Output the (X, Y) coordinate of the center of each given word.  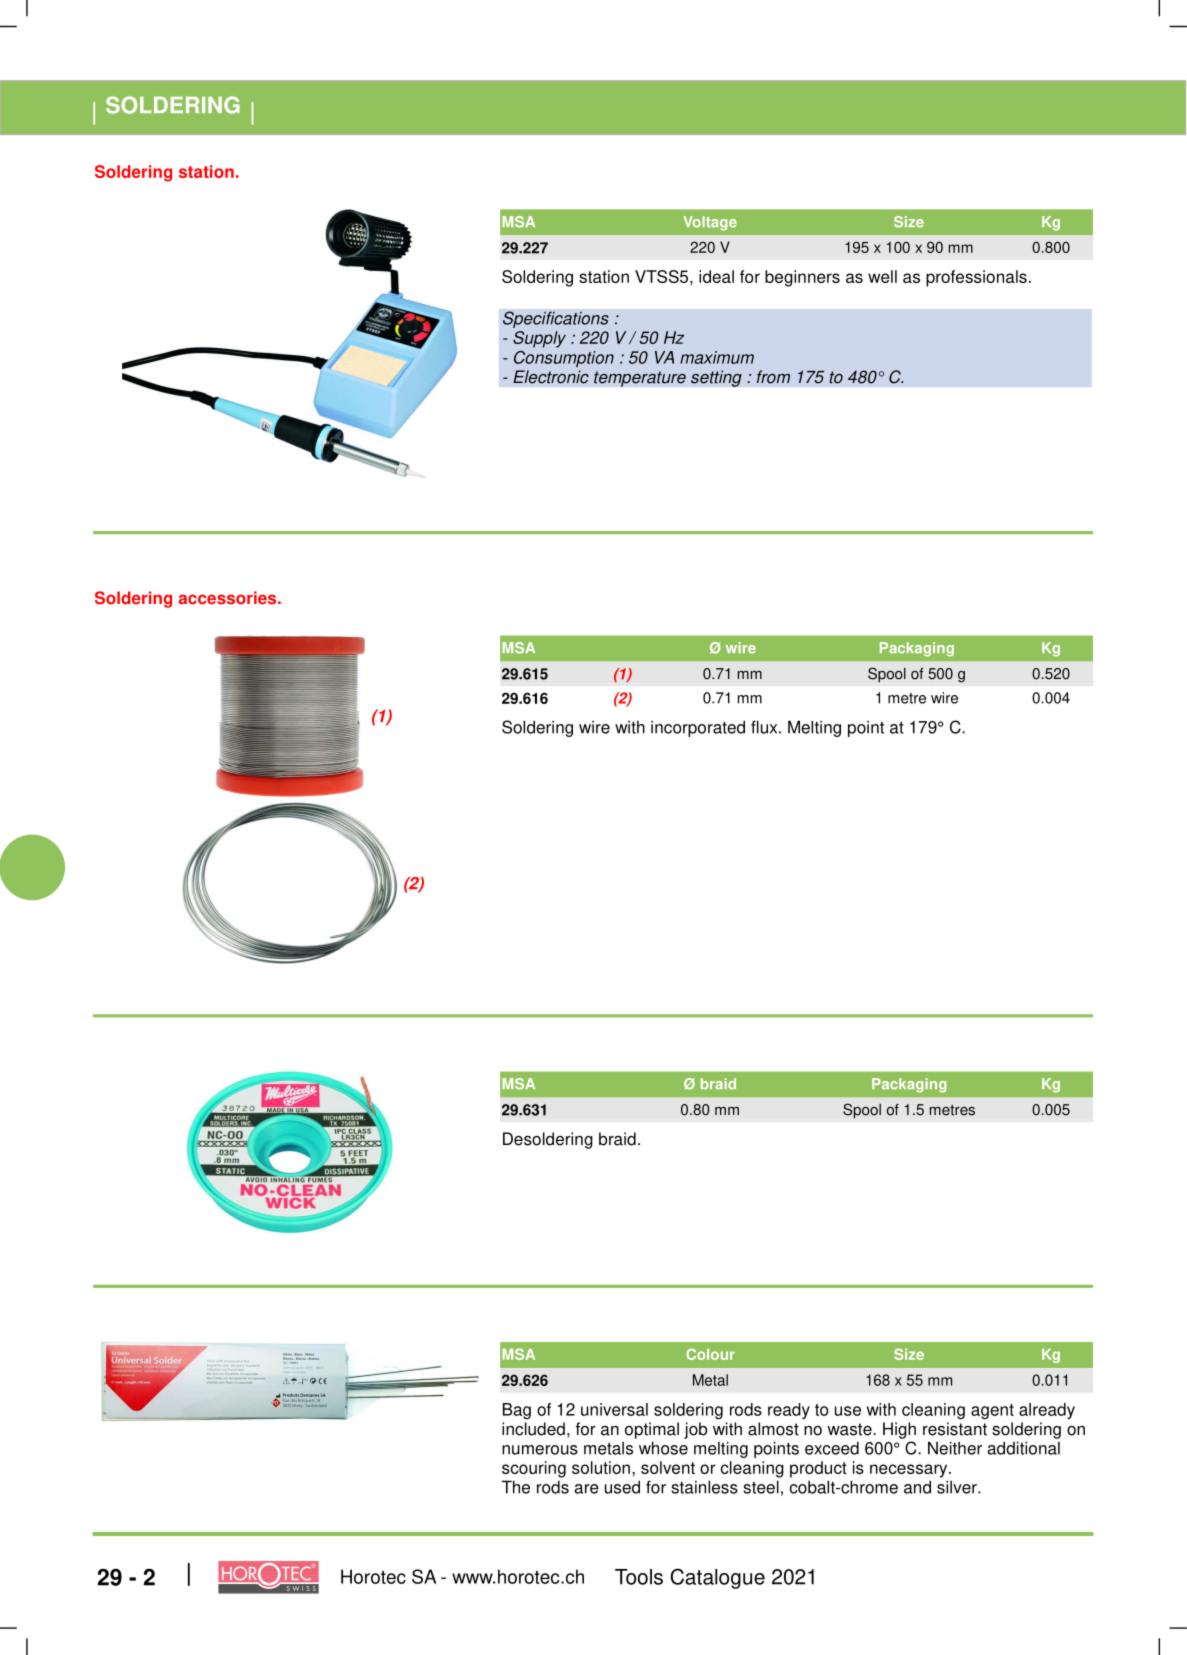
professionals (976, 278)
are (587, 1489)
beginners (802, 278)
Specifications (556, 319)
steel (761, 1487)
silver (958, 1487)
